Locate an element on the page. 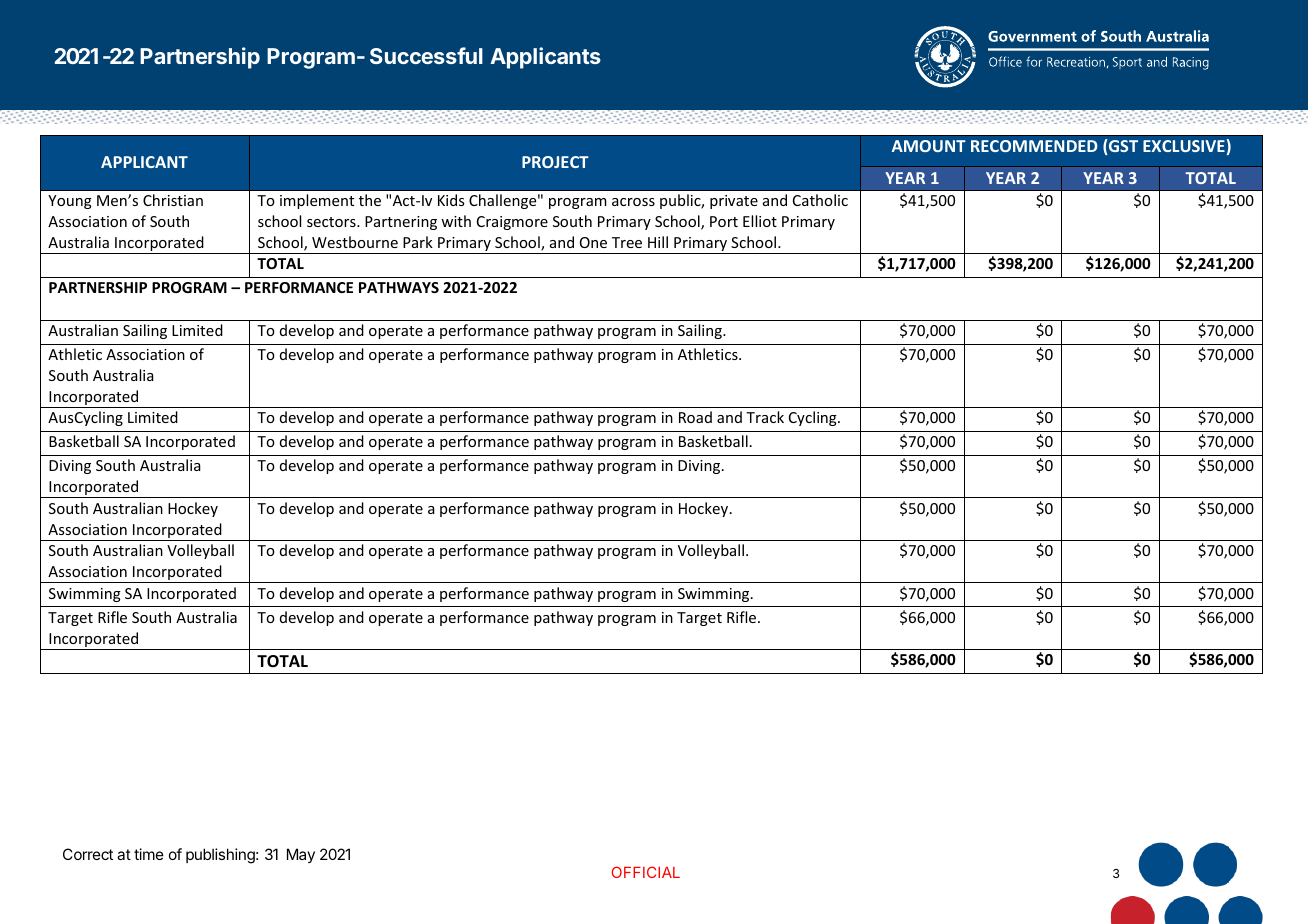 This document has height=924, width=1308. time is located at coordinates (149, 854).
